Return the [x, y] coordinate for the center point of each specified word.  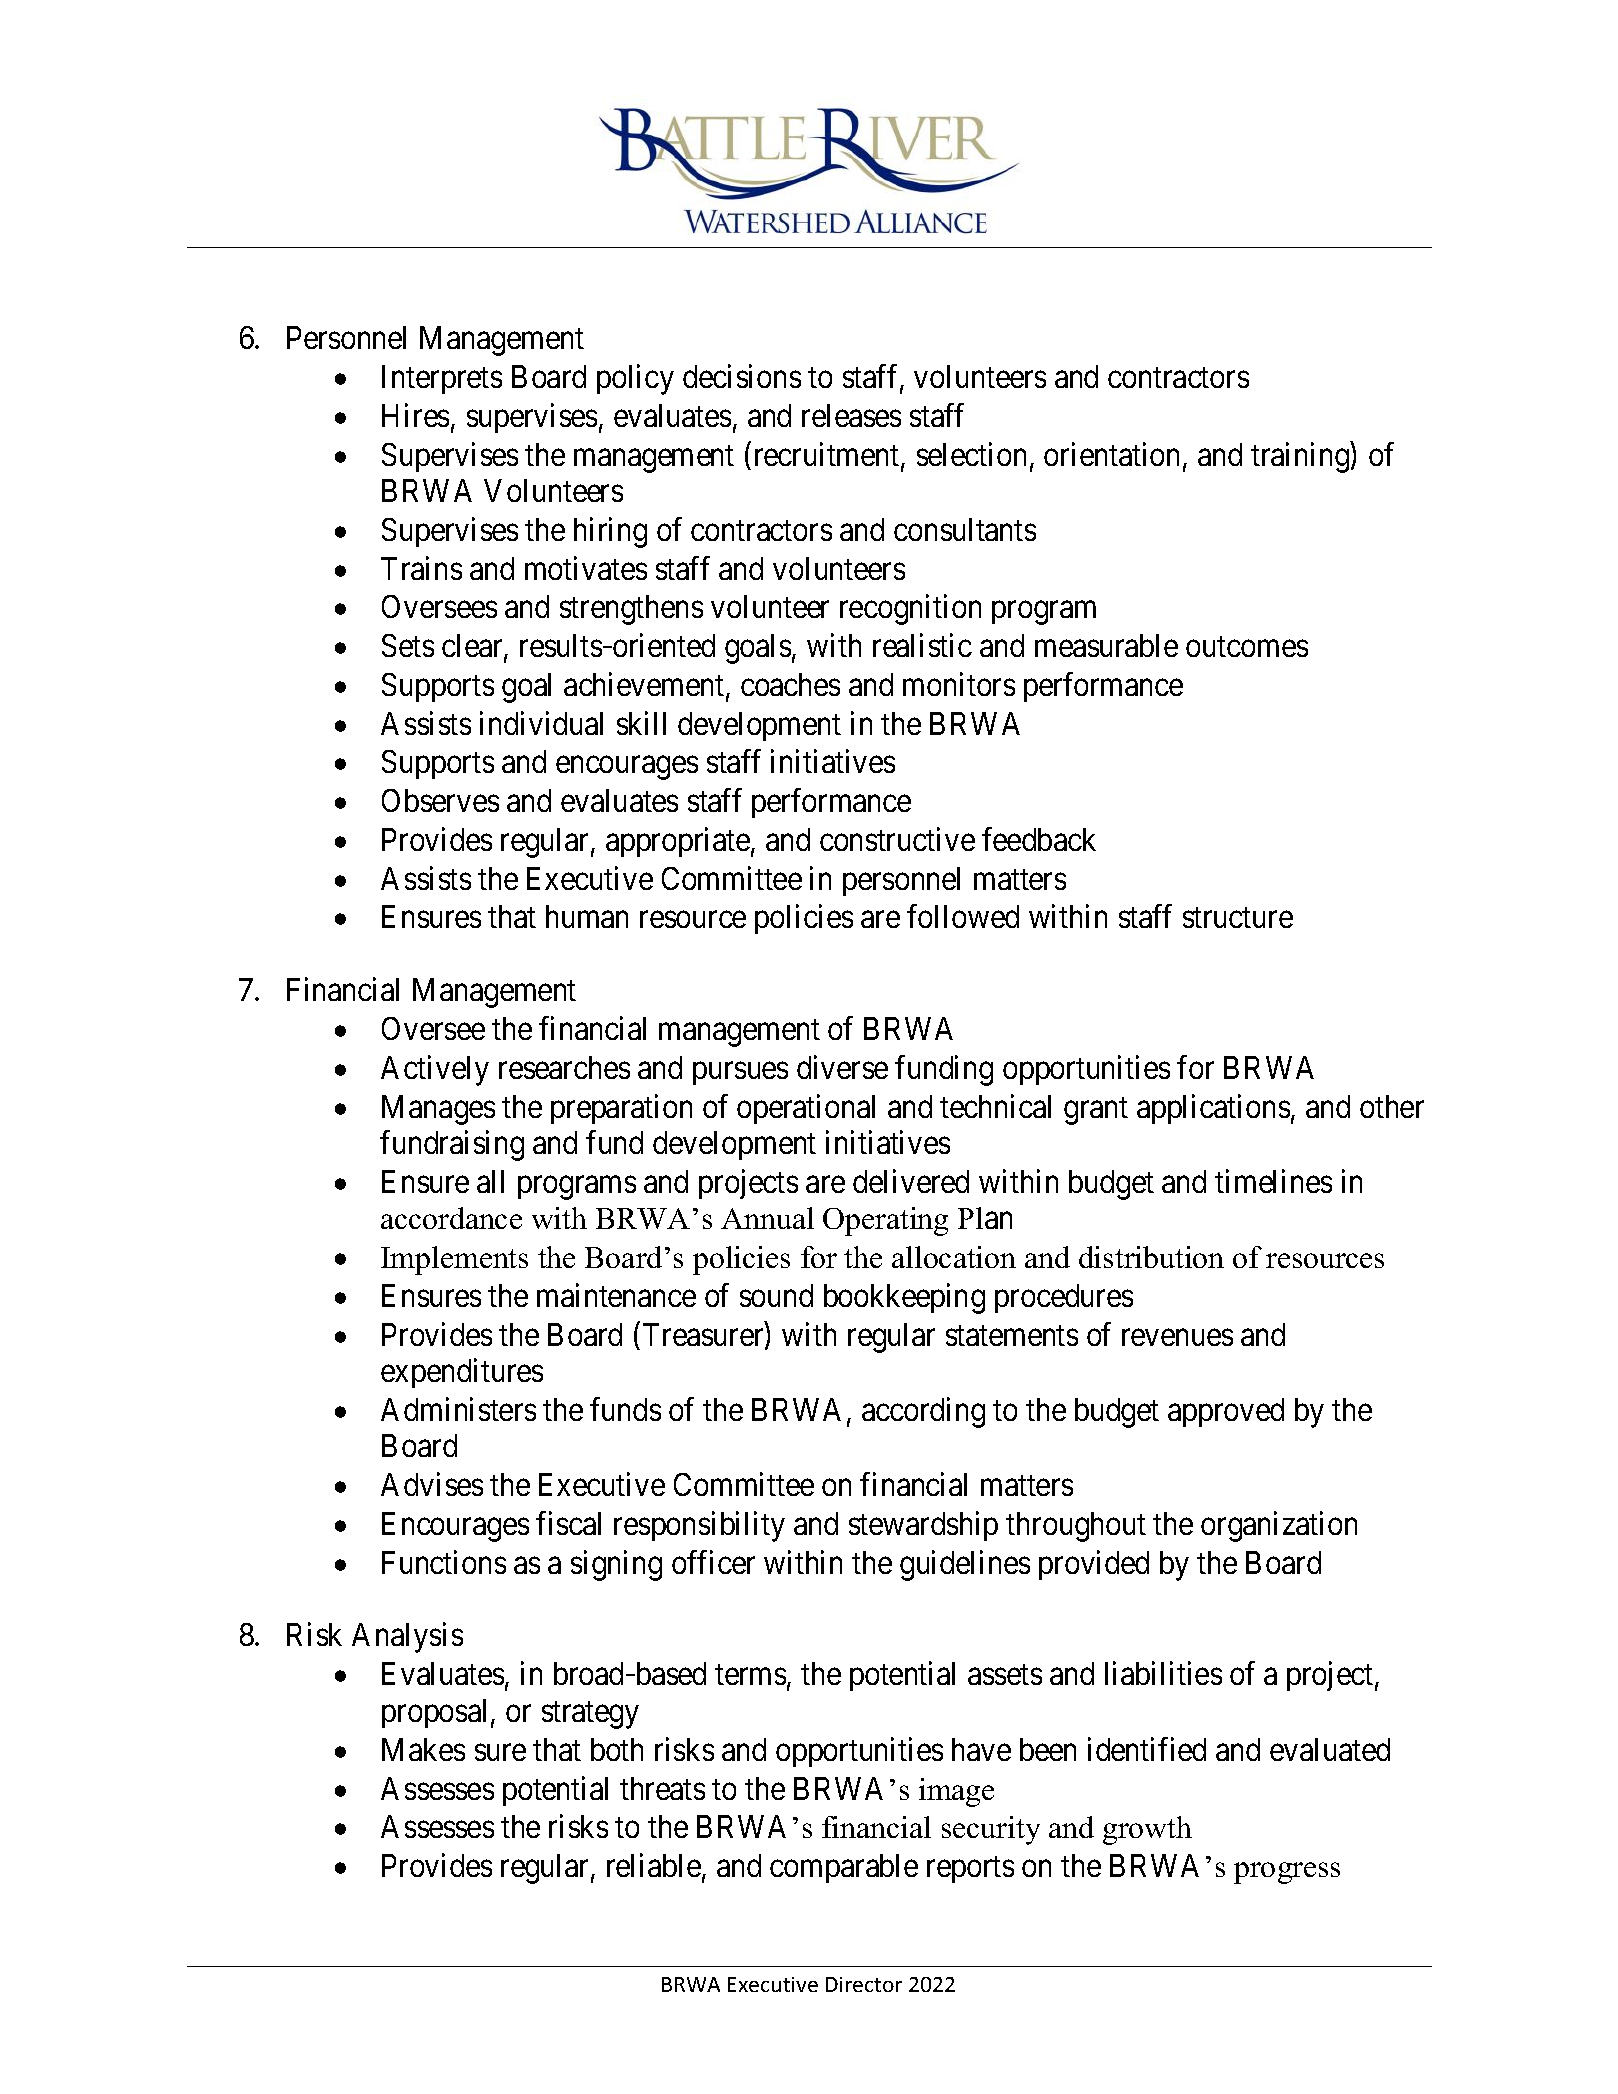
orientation [1114, 455]
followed [963, 916]
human [587, 916]
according [923, 1412]
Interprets [442, 379]
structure [1238, 918]
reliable [654, 1865]
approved [1226, 1412]
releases [851, 415]
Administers [458, 1409]
